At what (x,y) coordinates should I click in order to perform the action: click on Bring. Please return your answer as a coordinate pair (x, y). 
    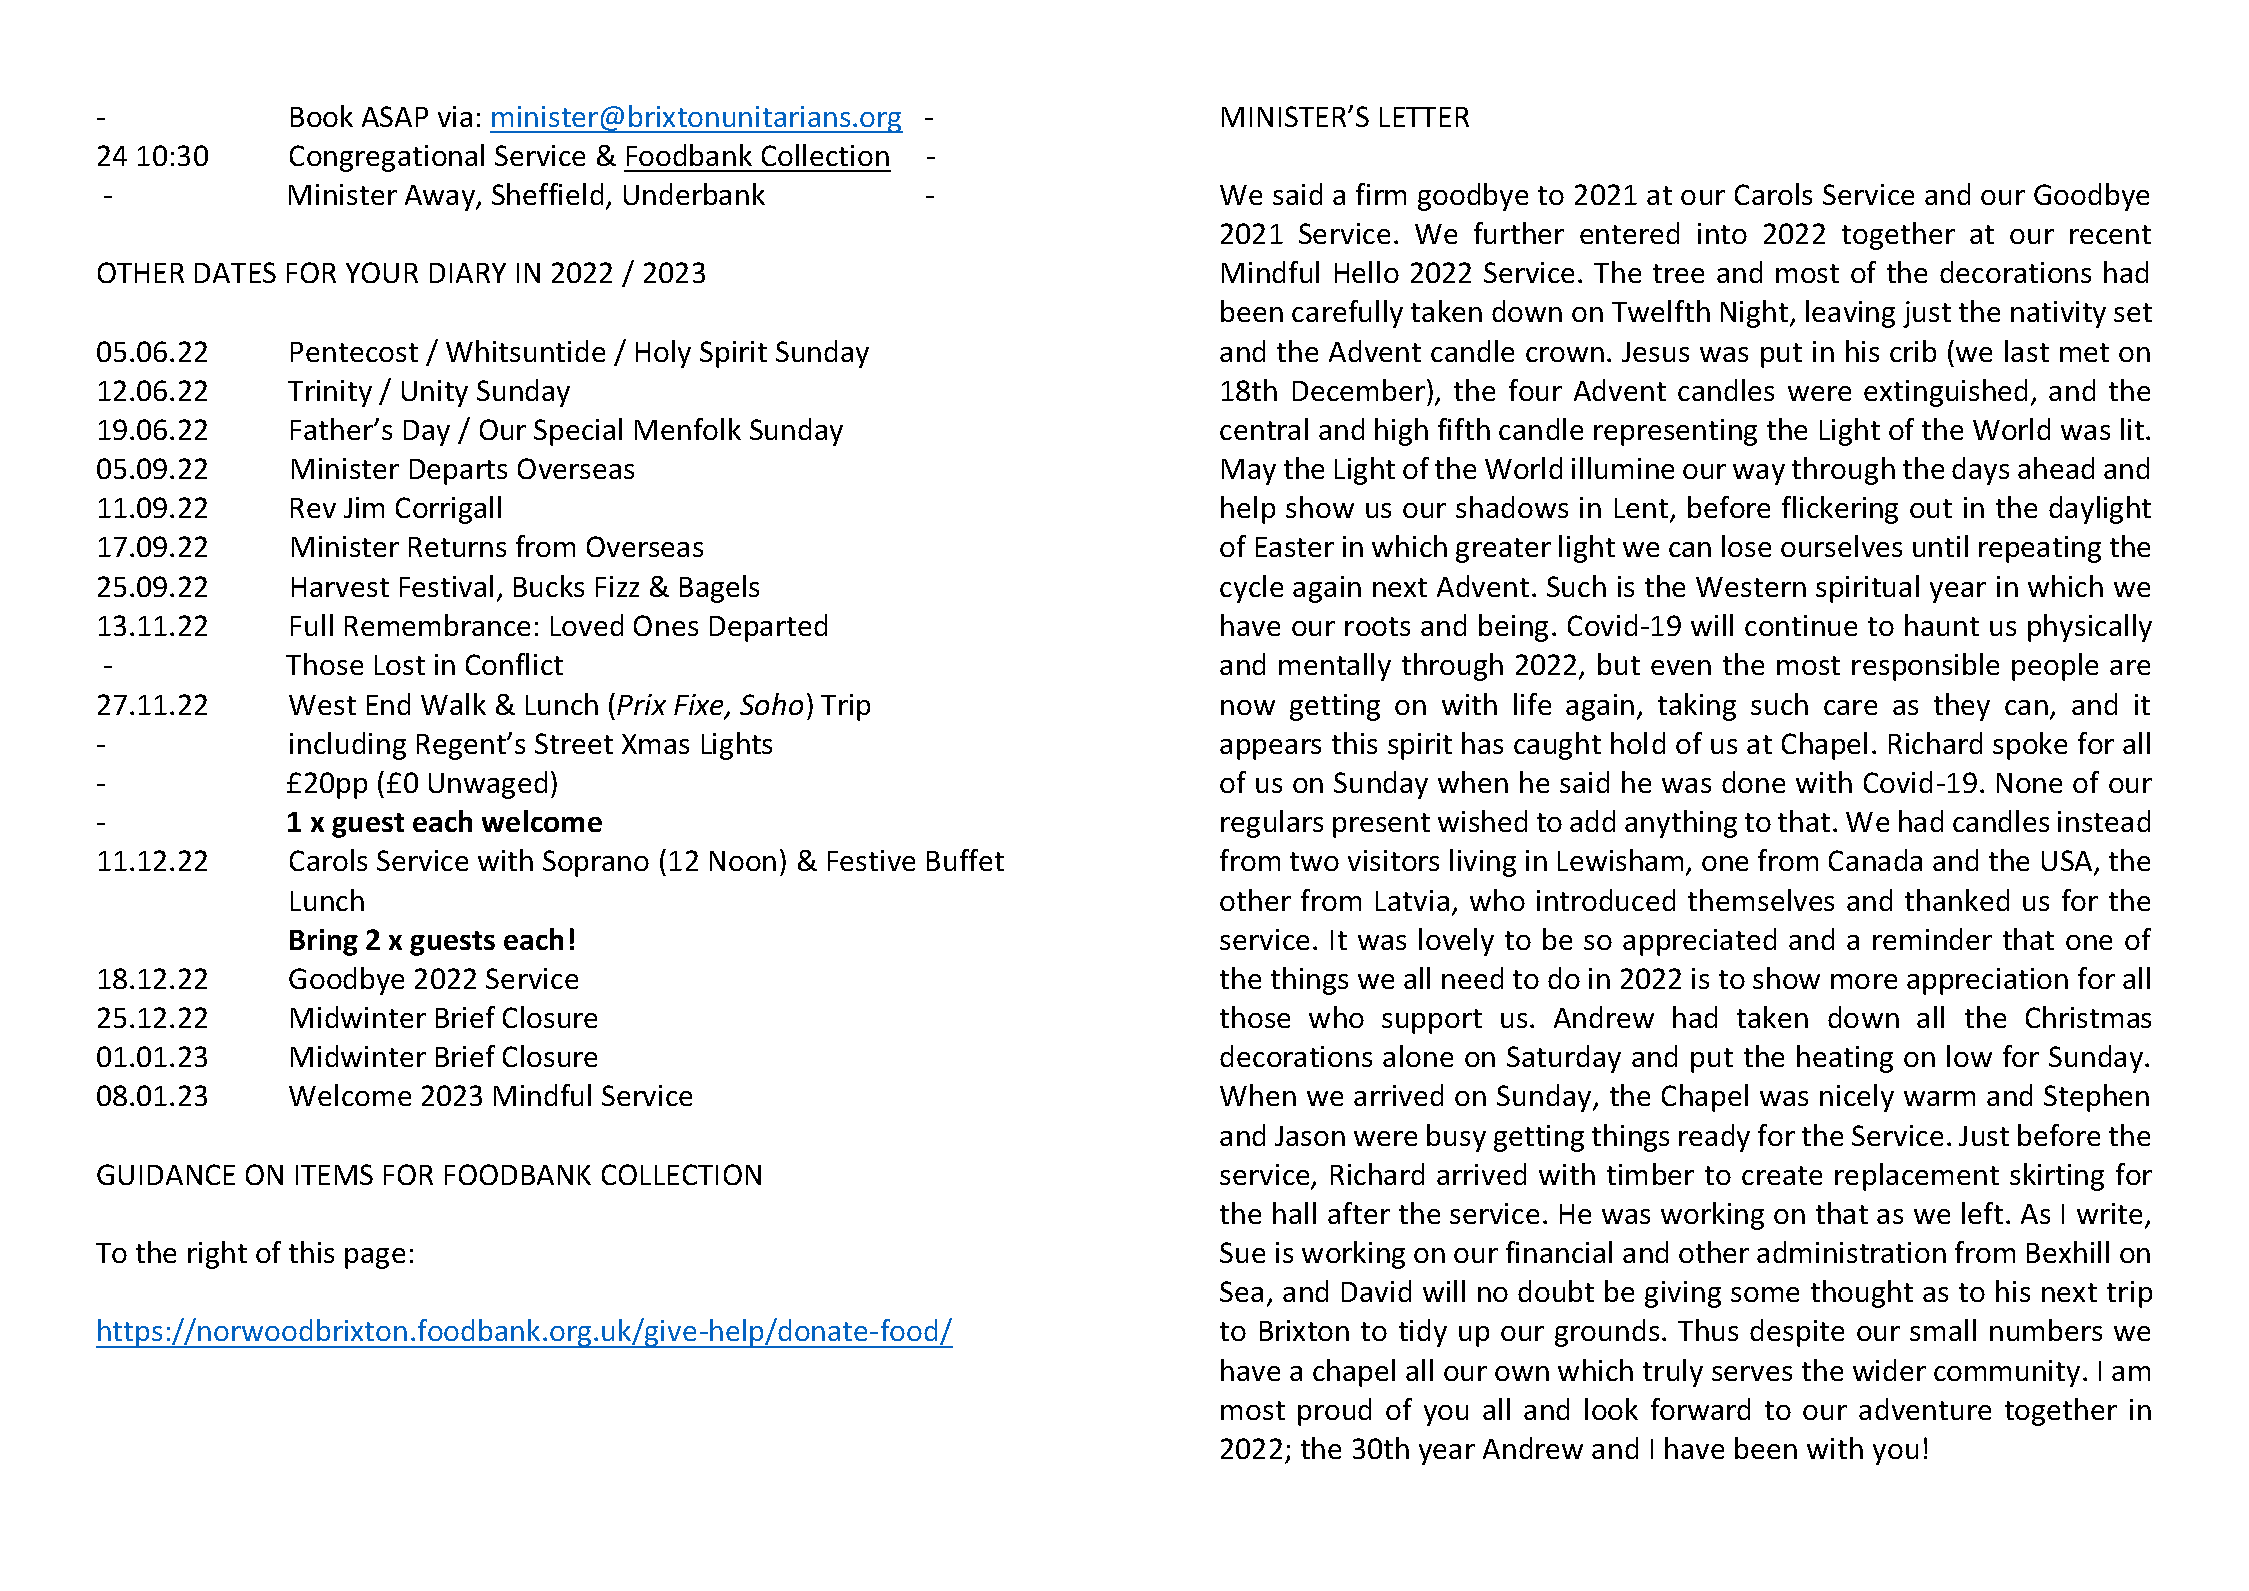
    Looking at the image, I should click on (324, 942).
